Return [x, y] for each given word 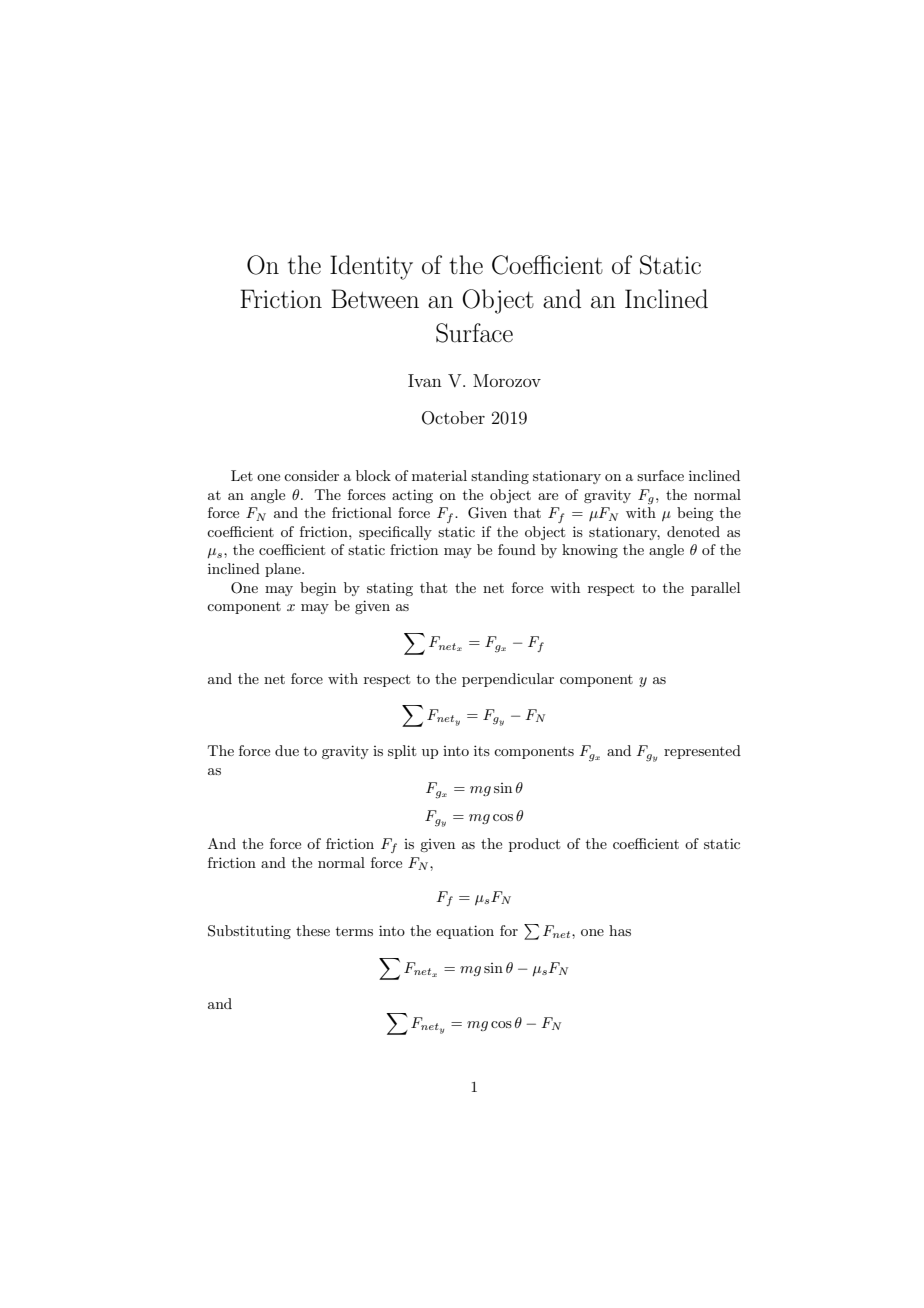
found [517, 549]
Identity [371, 267]
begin [318, 589]
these [313, 930]
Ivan [425, 380]
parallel [715, 589]
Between [375, 298]
